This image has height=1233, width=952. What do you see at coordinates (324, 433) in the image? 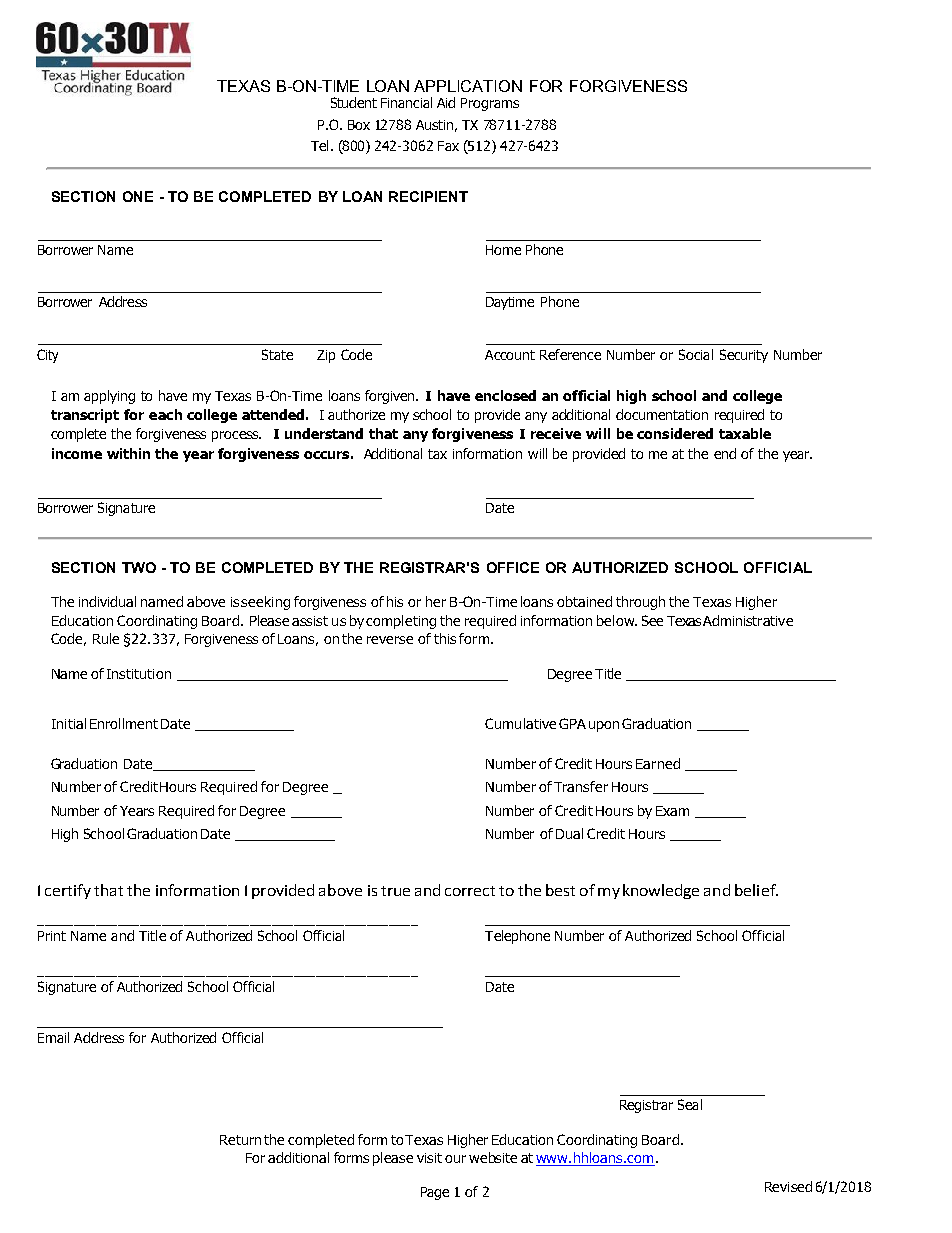
I see `understand` at bounding box center [324, 433].
